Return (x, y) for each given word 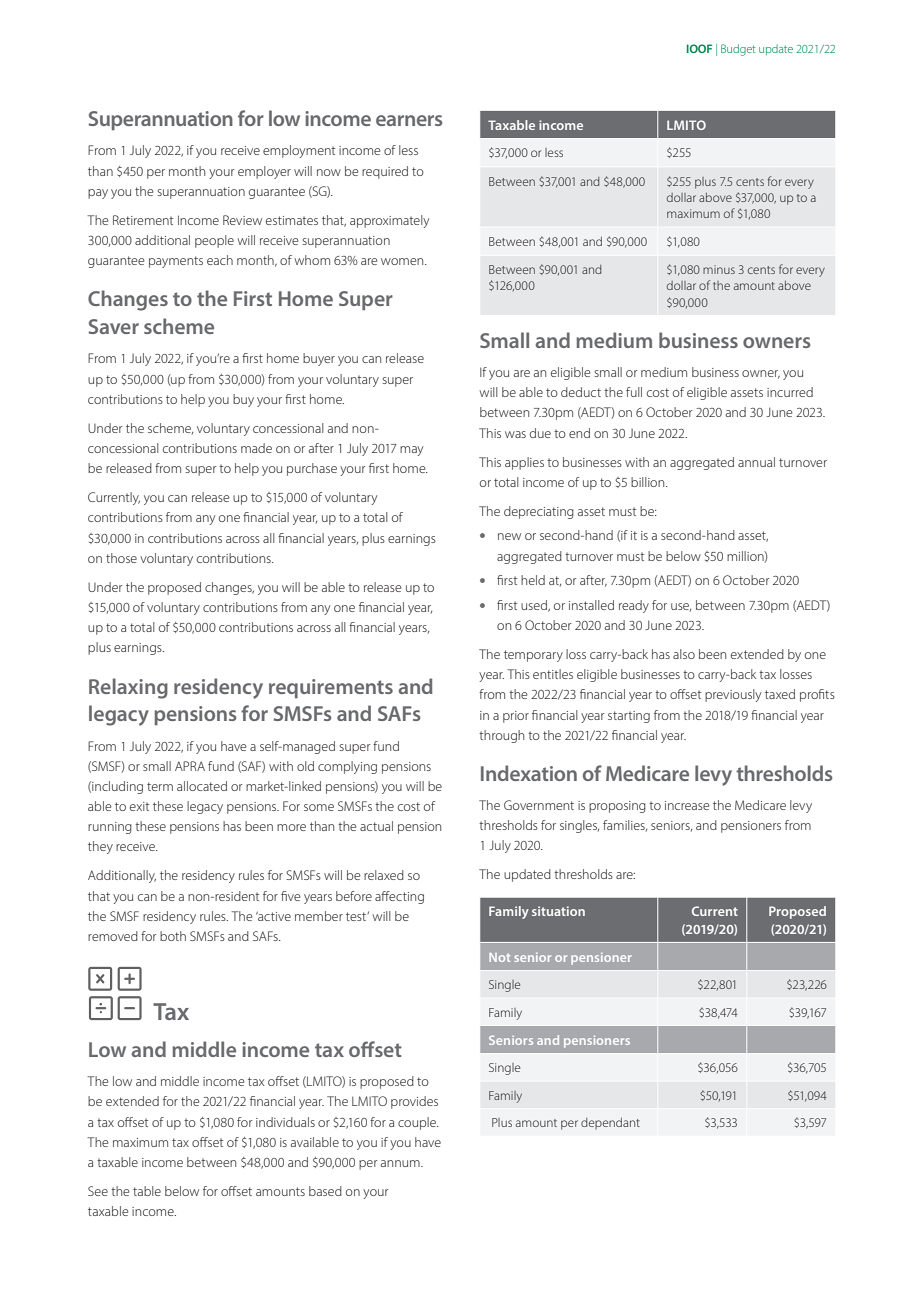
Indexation (529, 773)
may (411, 451)
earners (409, 120)
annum (401, 1163)
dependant (610, 1124)
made (256, 448)
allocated (202, 786)
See (98, 1191)
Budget (738, 50)
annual (756, 462)
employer (264, 172)
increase (687, 805)
